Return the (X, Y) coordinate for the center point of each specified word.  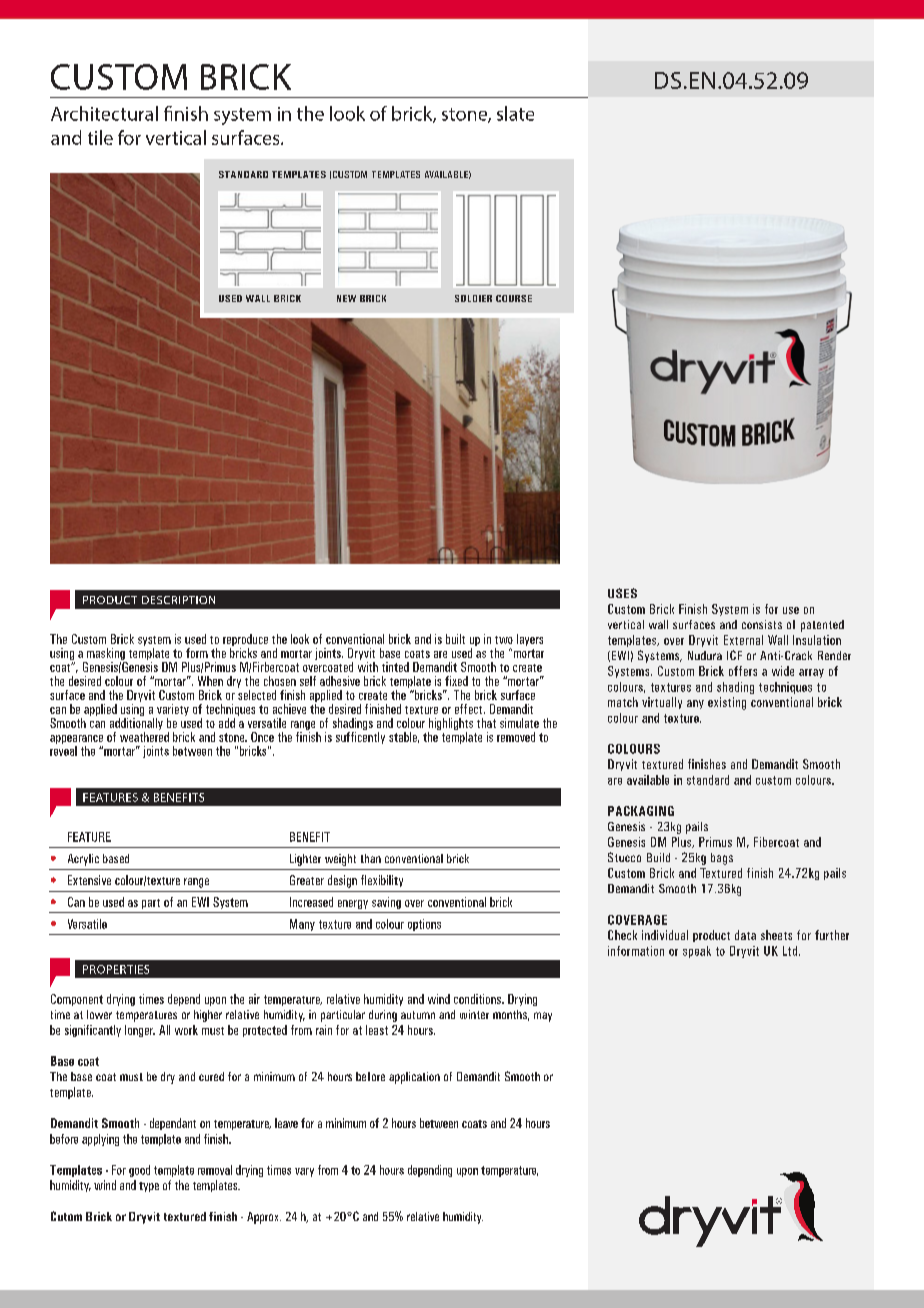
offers (743, 671)
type (149, 1187)
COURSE (514, 298)
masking (105, 655)
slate (515, 113)
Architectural (104, 113)
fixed (456, 681)
